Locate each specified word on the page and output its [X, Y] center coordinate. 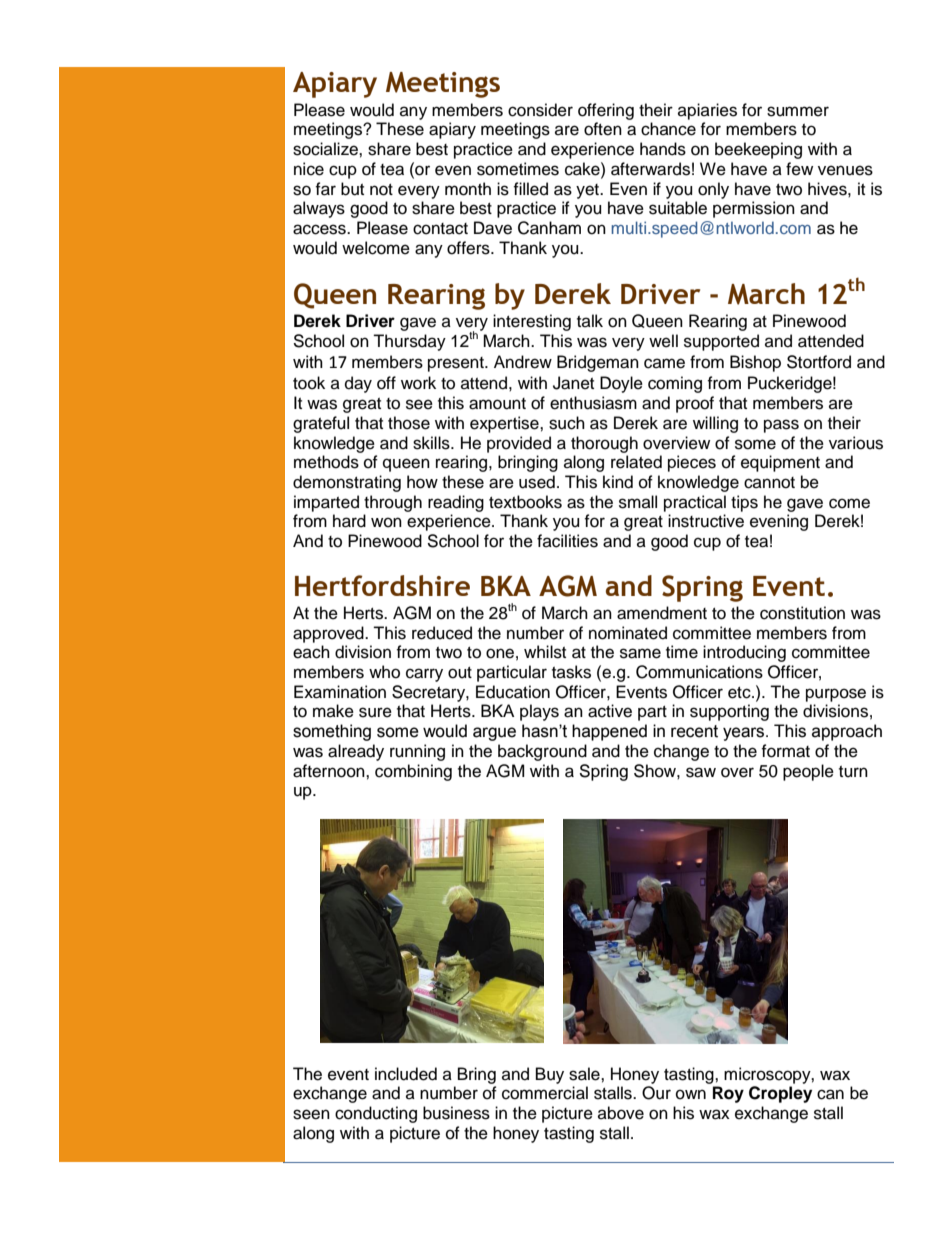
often [603, 129]
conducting [376, 1114]
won [386, 522]
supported [721, 342]
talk [590, 320]
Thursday [409, 342]
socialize [326, 149]
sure [375, 712]
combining [413, 772]
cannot [769, 483]
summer [798, 111]
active [610, 711]
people [808, 772]
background [542, 752]
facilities [567, 541]
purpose [836, 695]
